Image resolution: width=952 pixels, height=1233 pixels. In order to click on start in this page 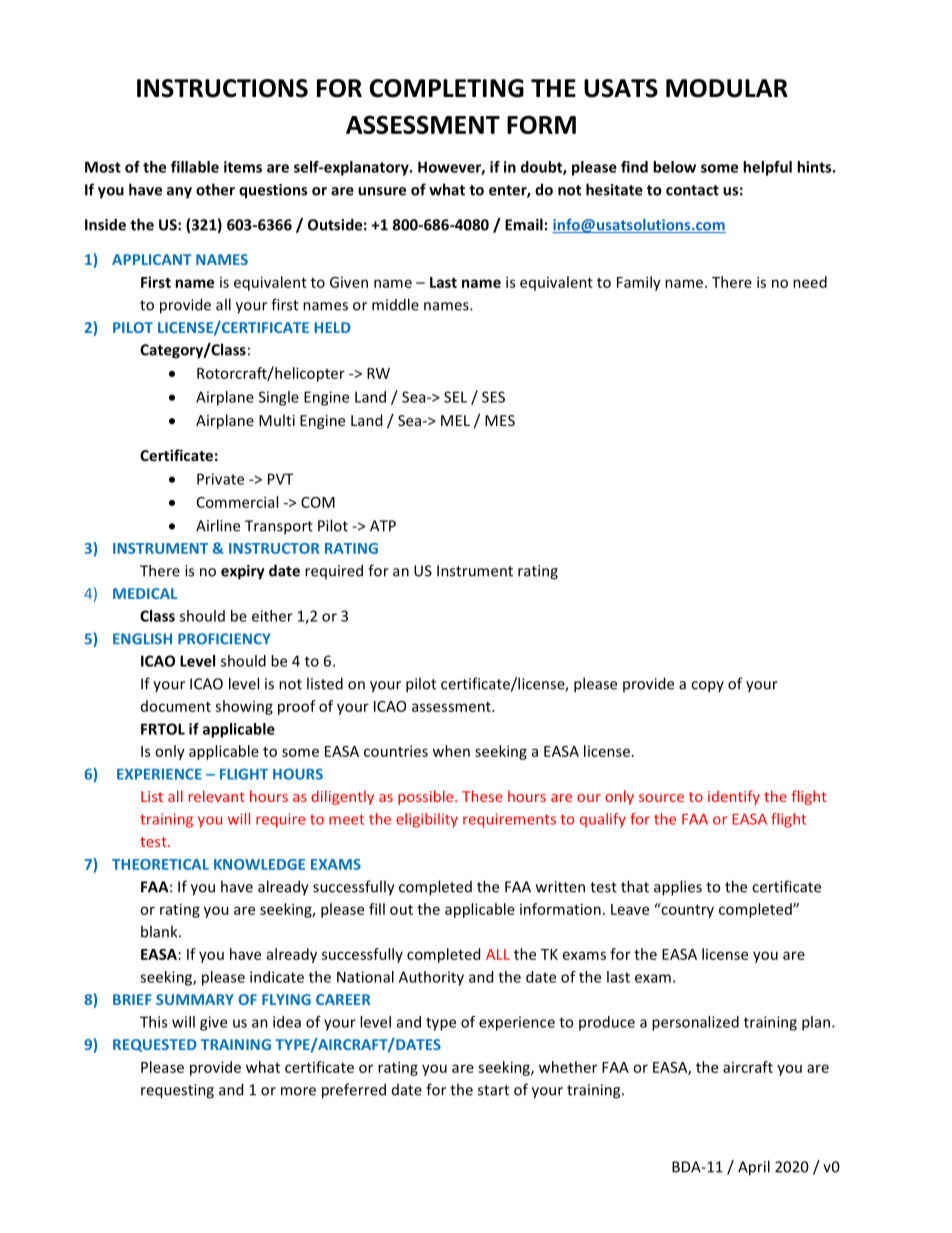, I will do `click(493, 1090)`.
